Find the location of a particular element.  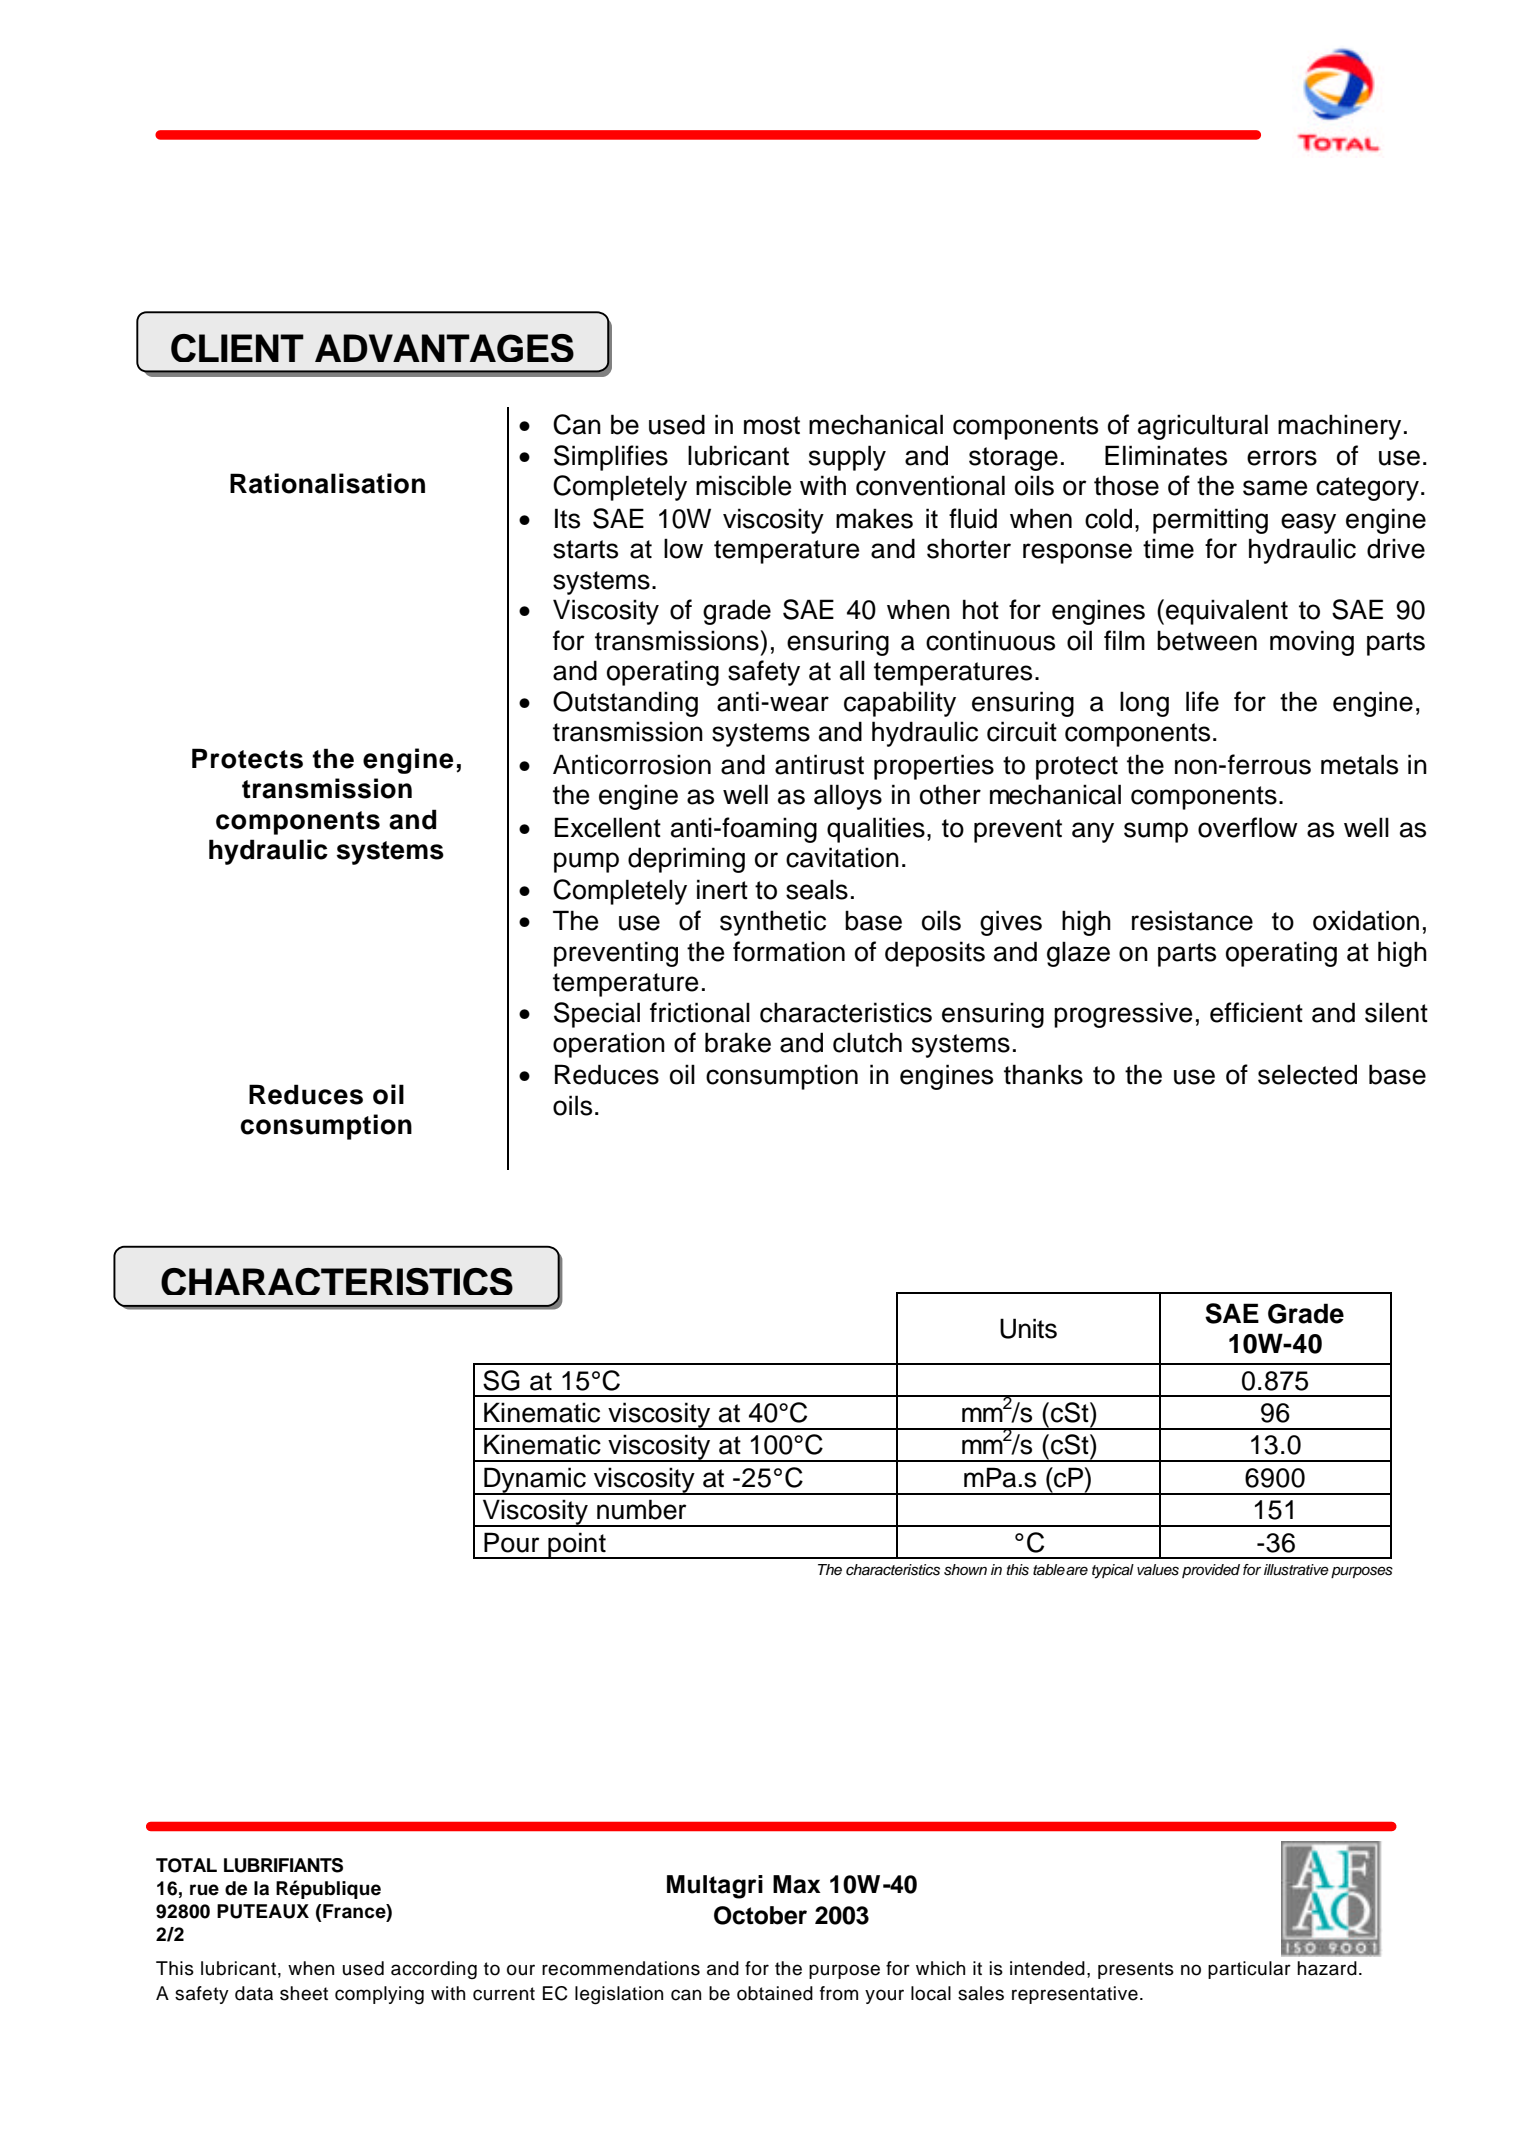

most is located at coordinates (772, 425).
